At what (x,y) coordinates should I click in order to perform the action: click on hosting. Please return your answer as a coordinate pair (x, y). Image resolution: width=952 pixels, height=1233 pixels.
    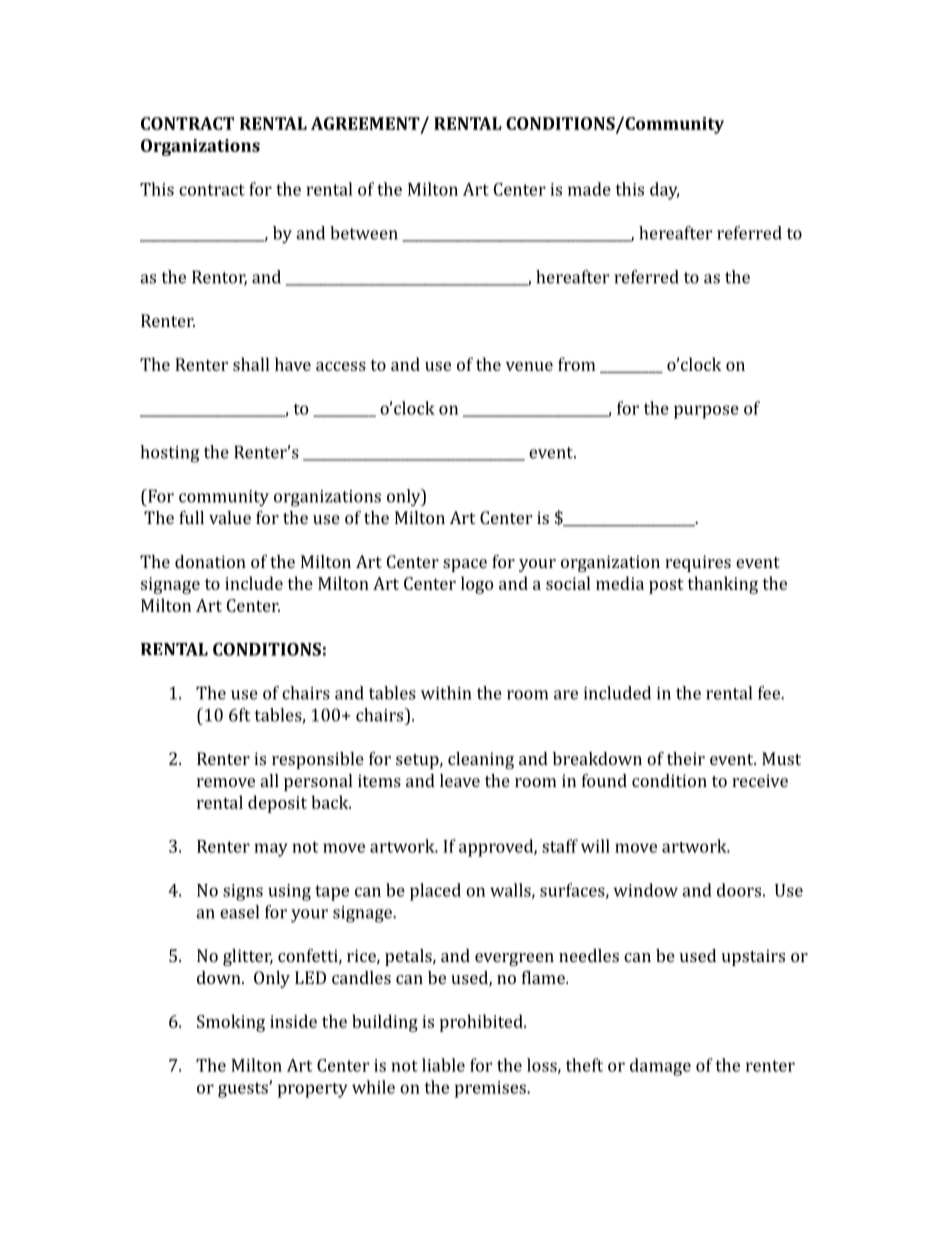
    Looking at the image, I should click on (169, 454).
